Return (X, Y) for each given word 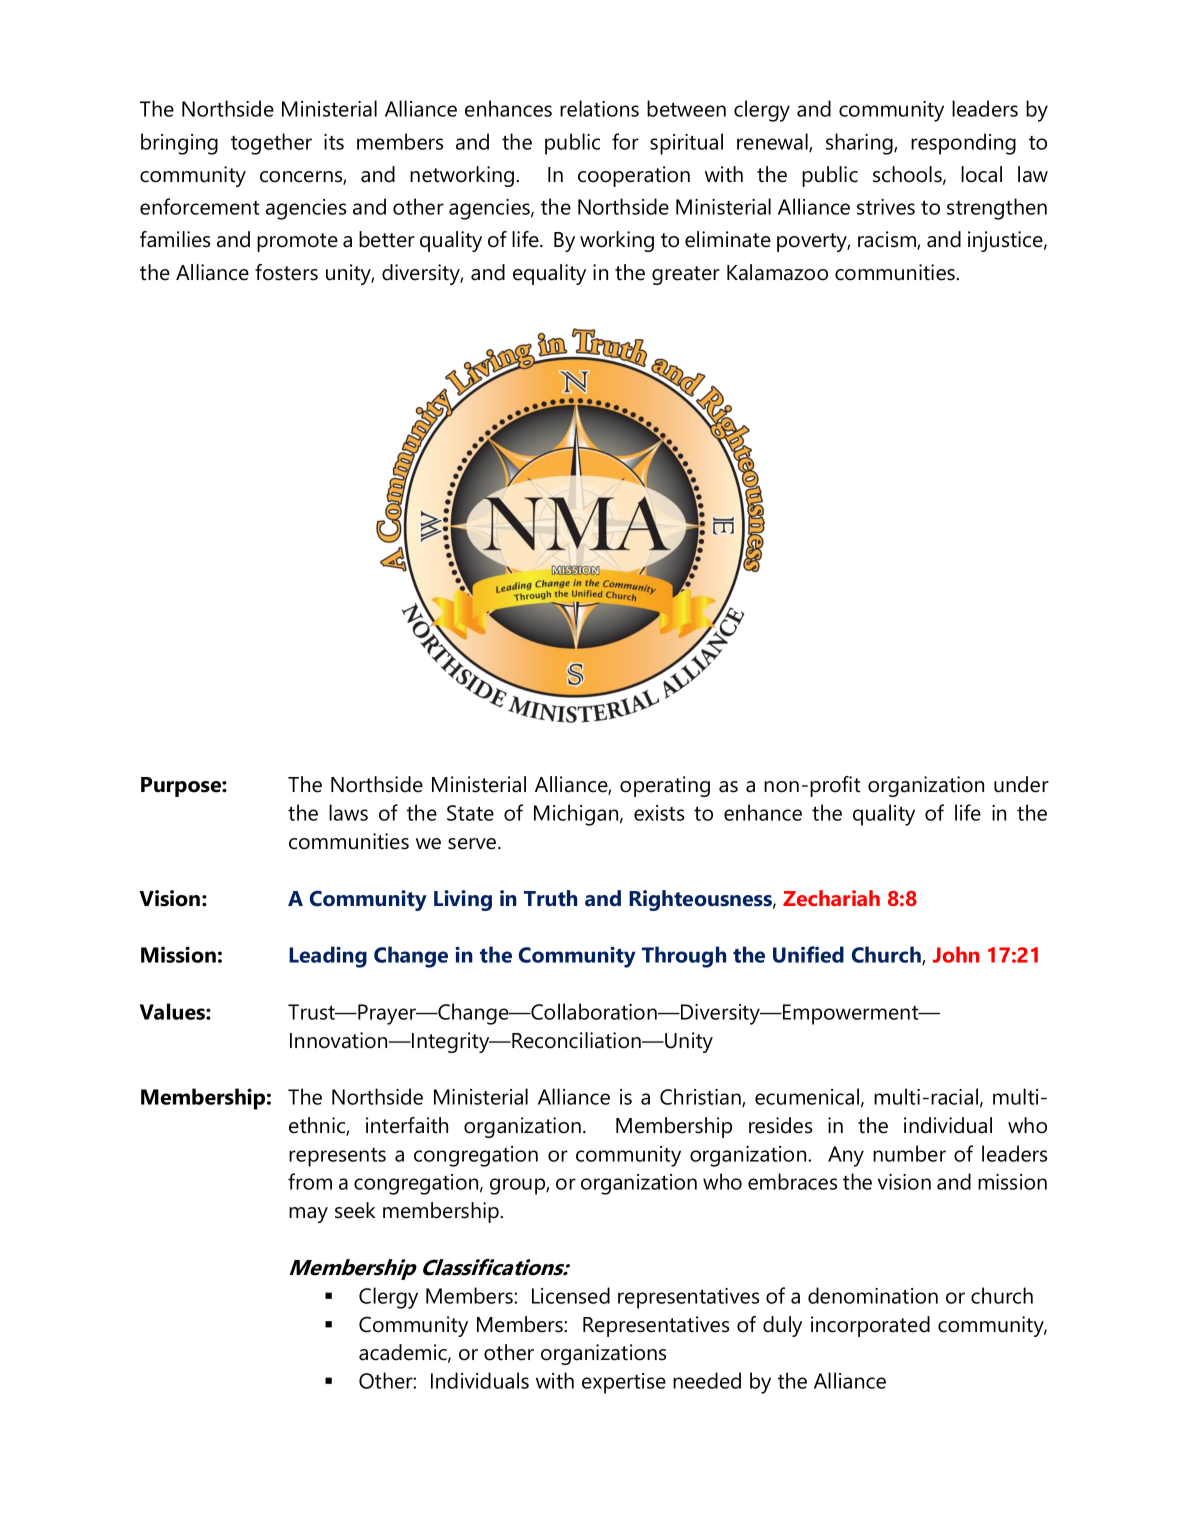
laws (348, 812)
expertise (624, 1383)
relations (599, 108)
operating (665, 786)
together (271, 144)
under (1021, 784)
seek (355, 1210)
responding (963, 144)
